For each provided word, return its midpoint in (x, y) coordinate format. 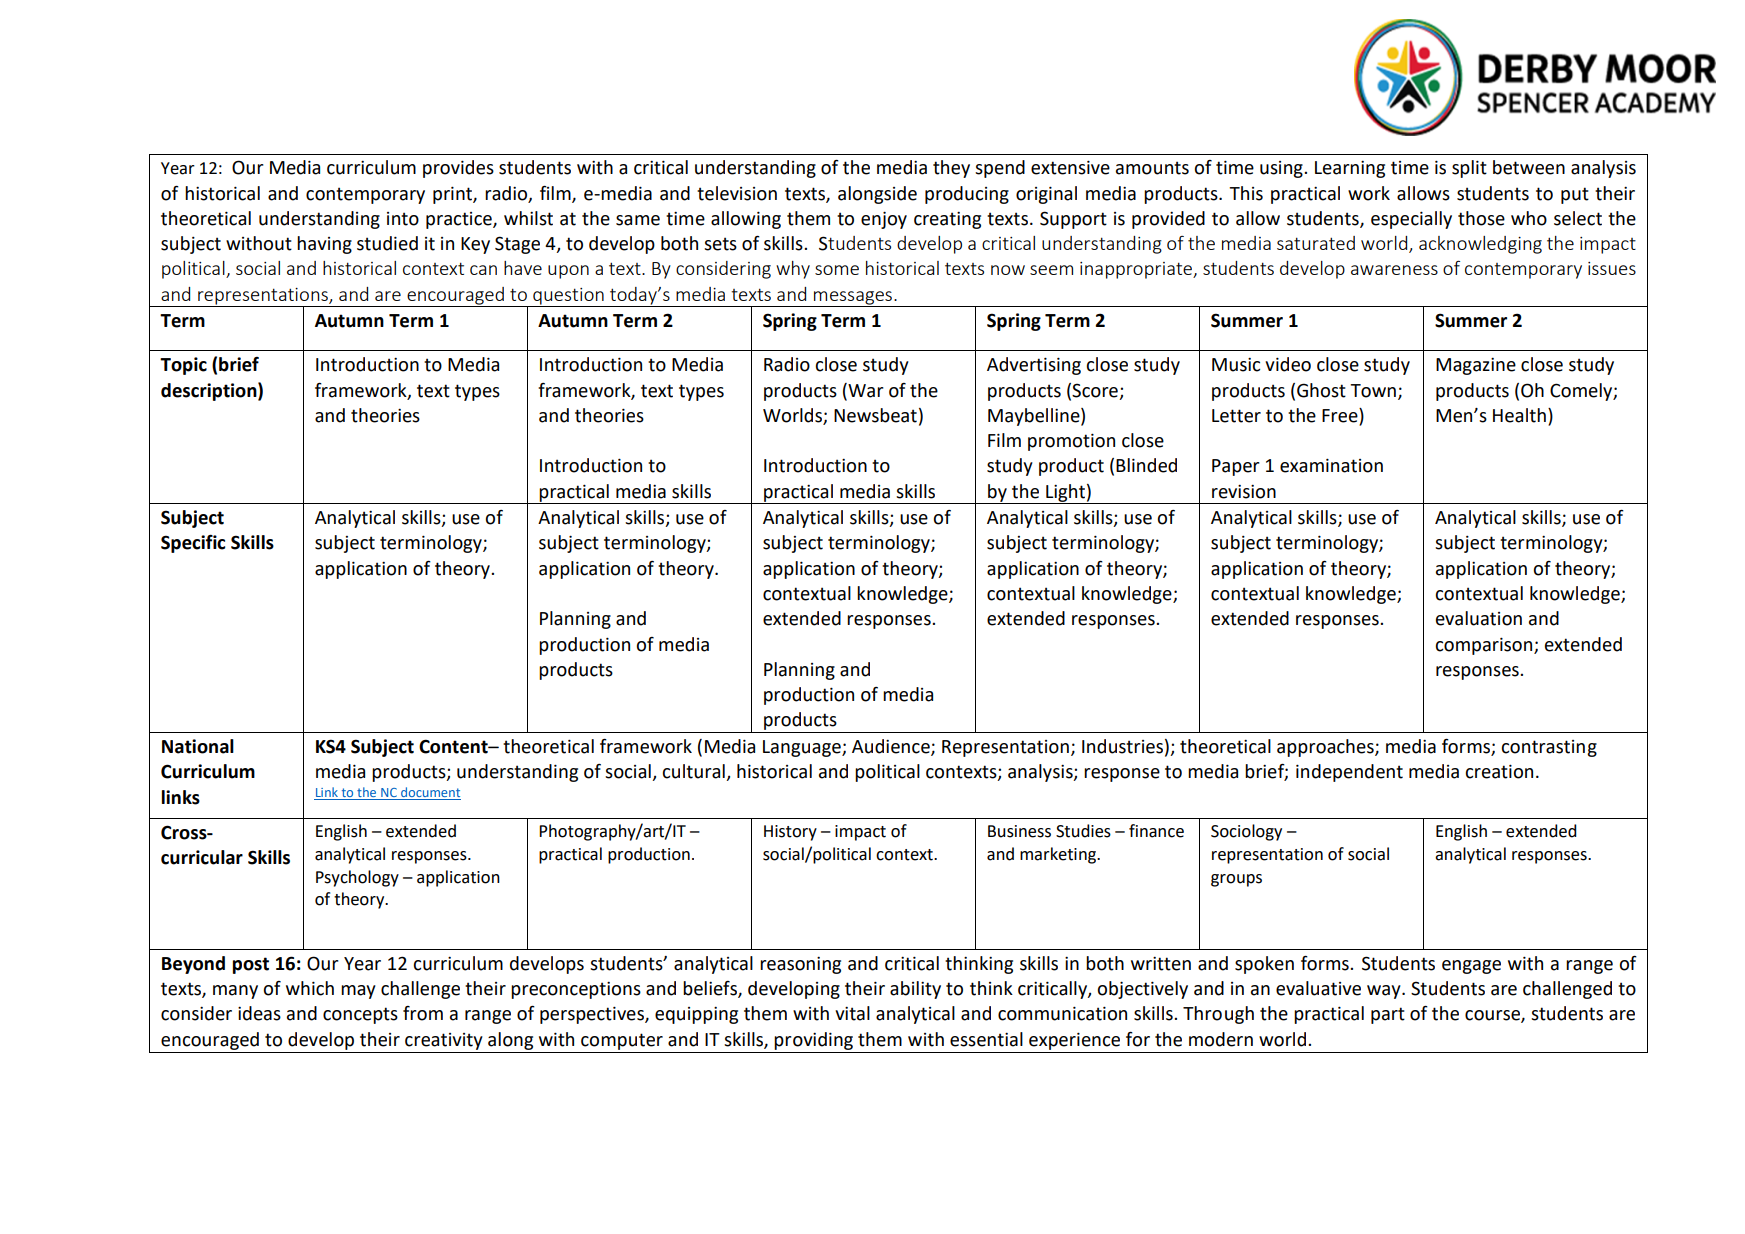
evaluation (1479, 618)
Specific (193, 544)
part (1388, 1015)
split (1469, 169)
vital (852, 1013)
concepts (360, 1015)
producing (967, 195)
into (403, 219)
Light (1065, 494)
